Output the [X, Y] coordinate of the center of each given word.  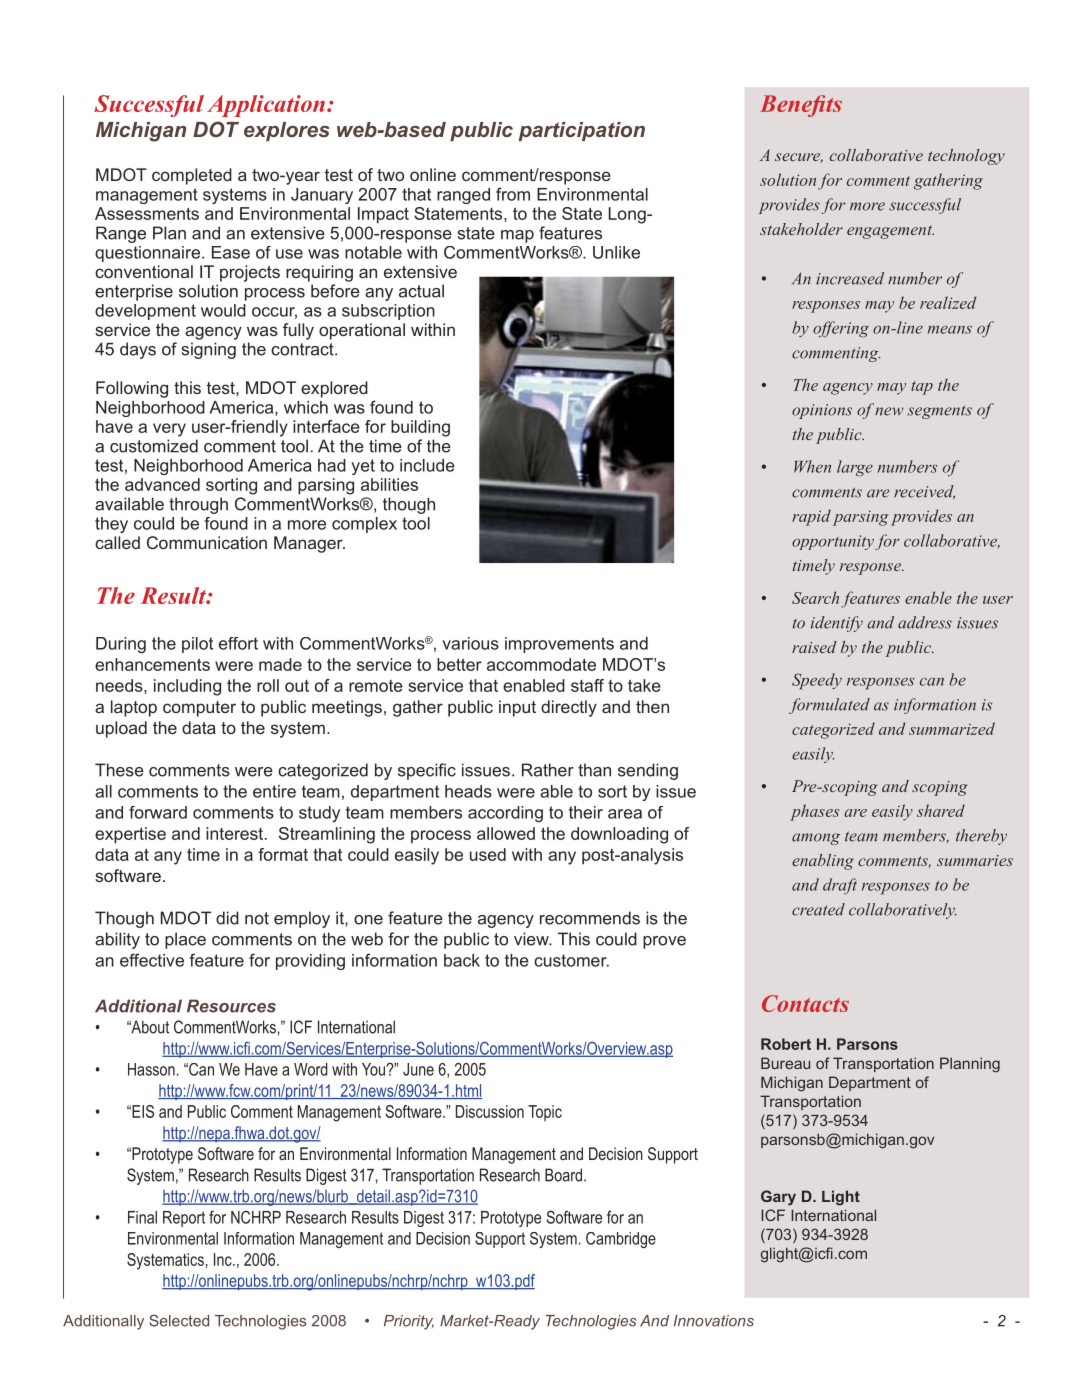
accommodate [541, 664]
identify [837, 624]
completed [192, 176]
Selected [179, 1321]
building [420, 428]
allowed [506, 833]
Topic [545, 1113]
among [816, 839]
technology [966, 157]
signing [209, 350]
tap [922, 388]
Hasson [151, 1069]
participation [582, 131]
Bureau [785, 1063]
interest [236, 833]
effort [238, 643]
